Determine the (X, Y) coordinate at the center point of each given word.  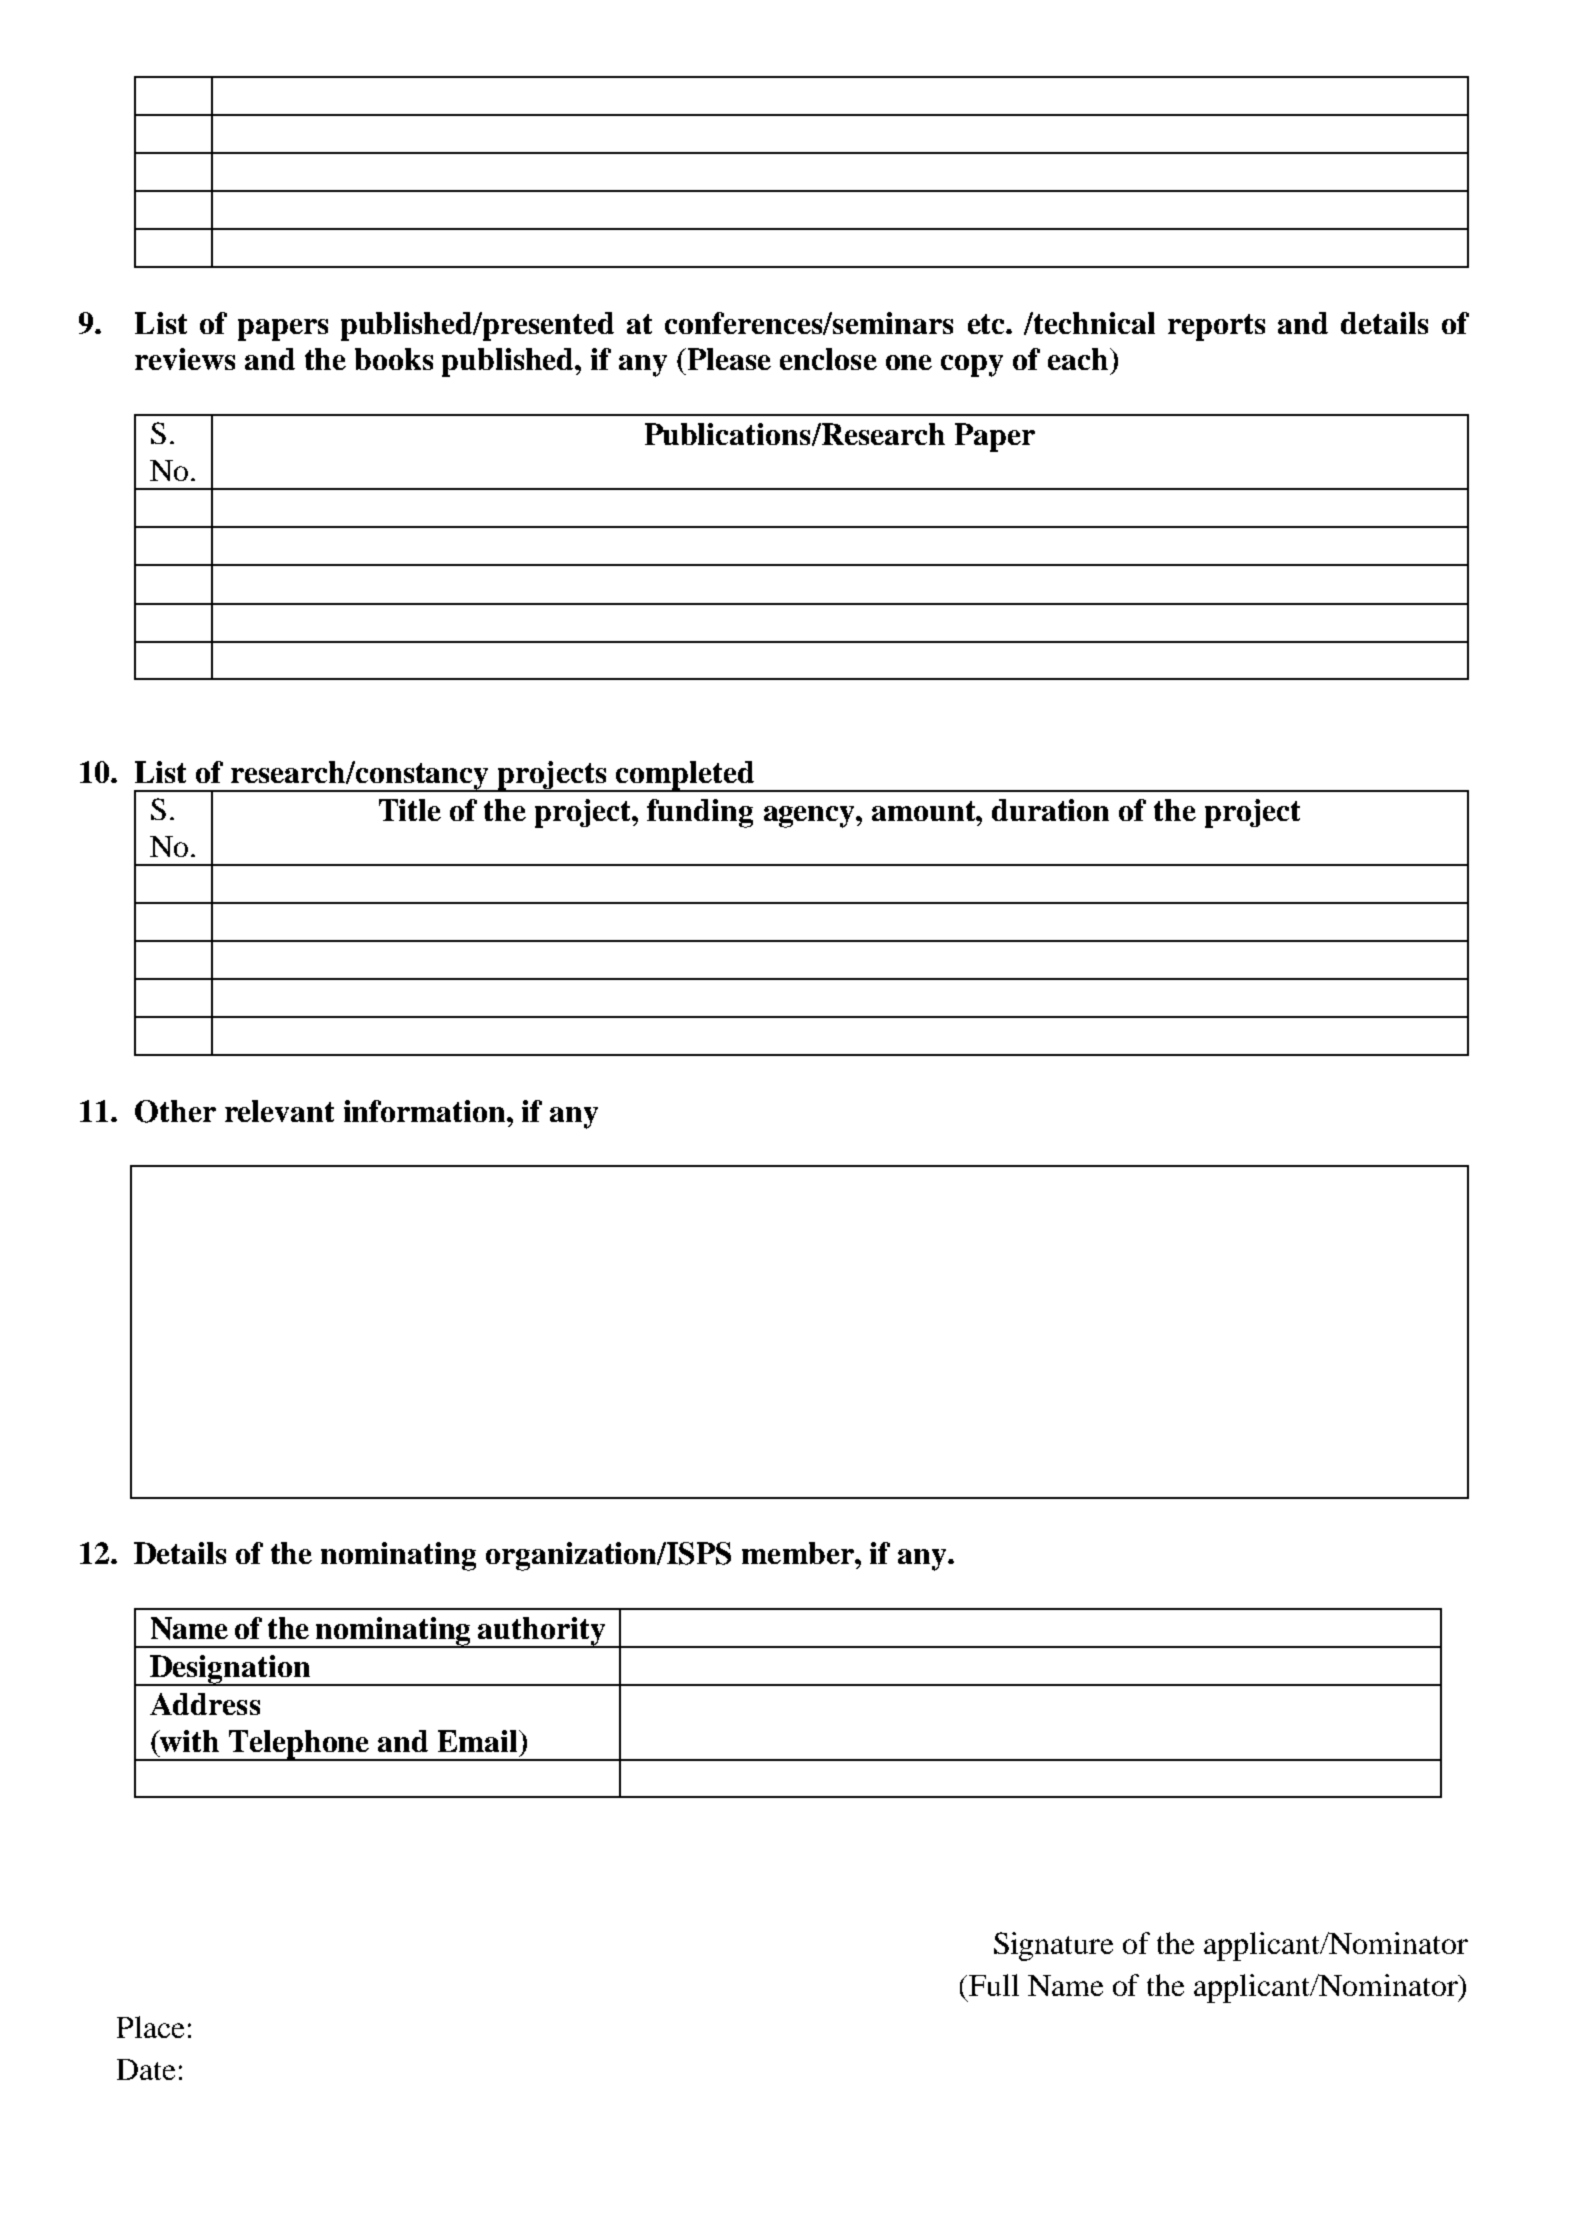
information (426, 1111)
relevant (279, 1111)
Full (994, 1985)
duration (1050, 810)
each (1079, 359)
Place (150, 2027)
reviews (185, 359)
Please (728, 359)
